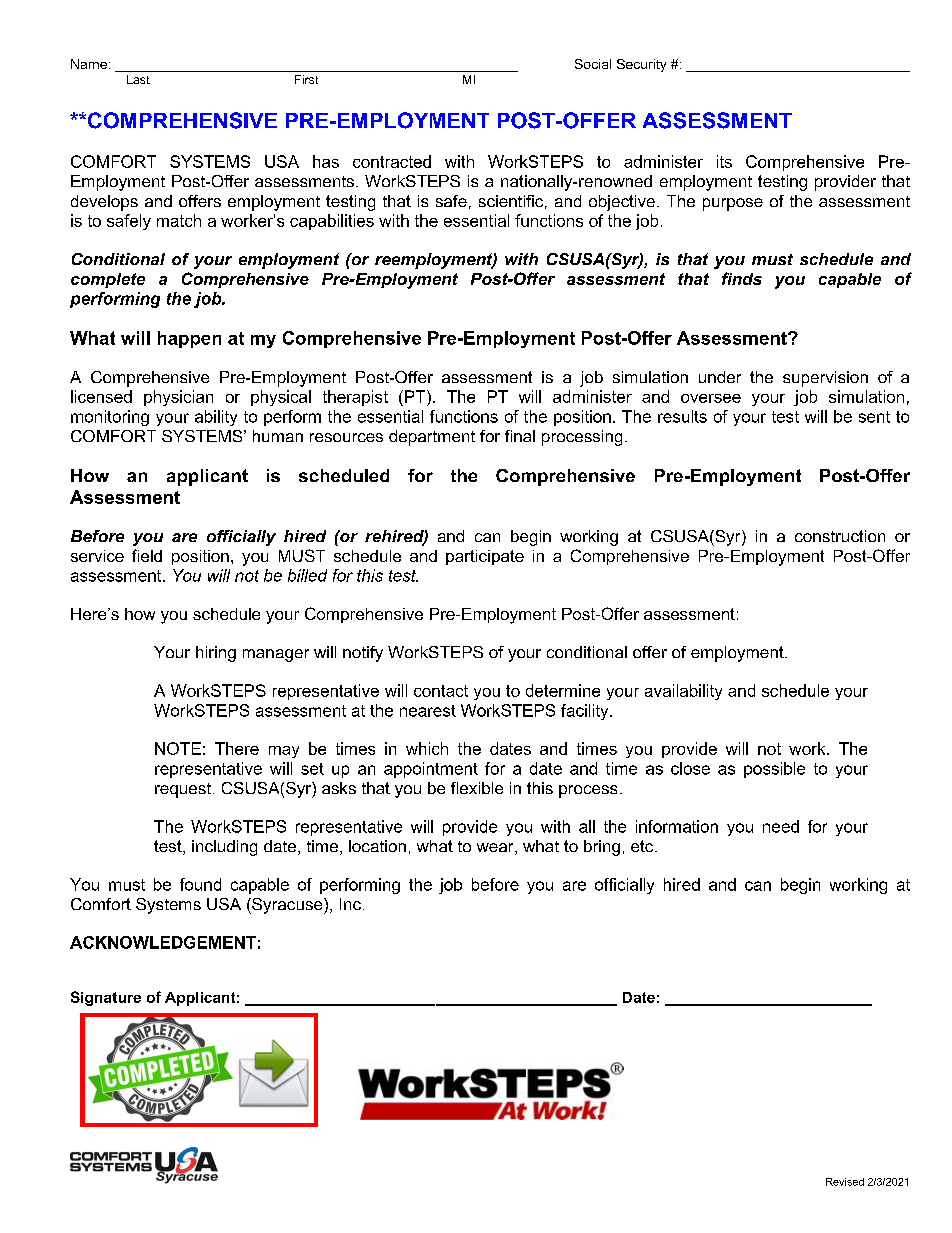 This document has height=1233, width=952. I want to click on contracted, so click(392, 161).
